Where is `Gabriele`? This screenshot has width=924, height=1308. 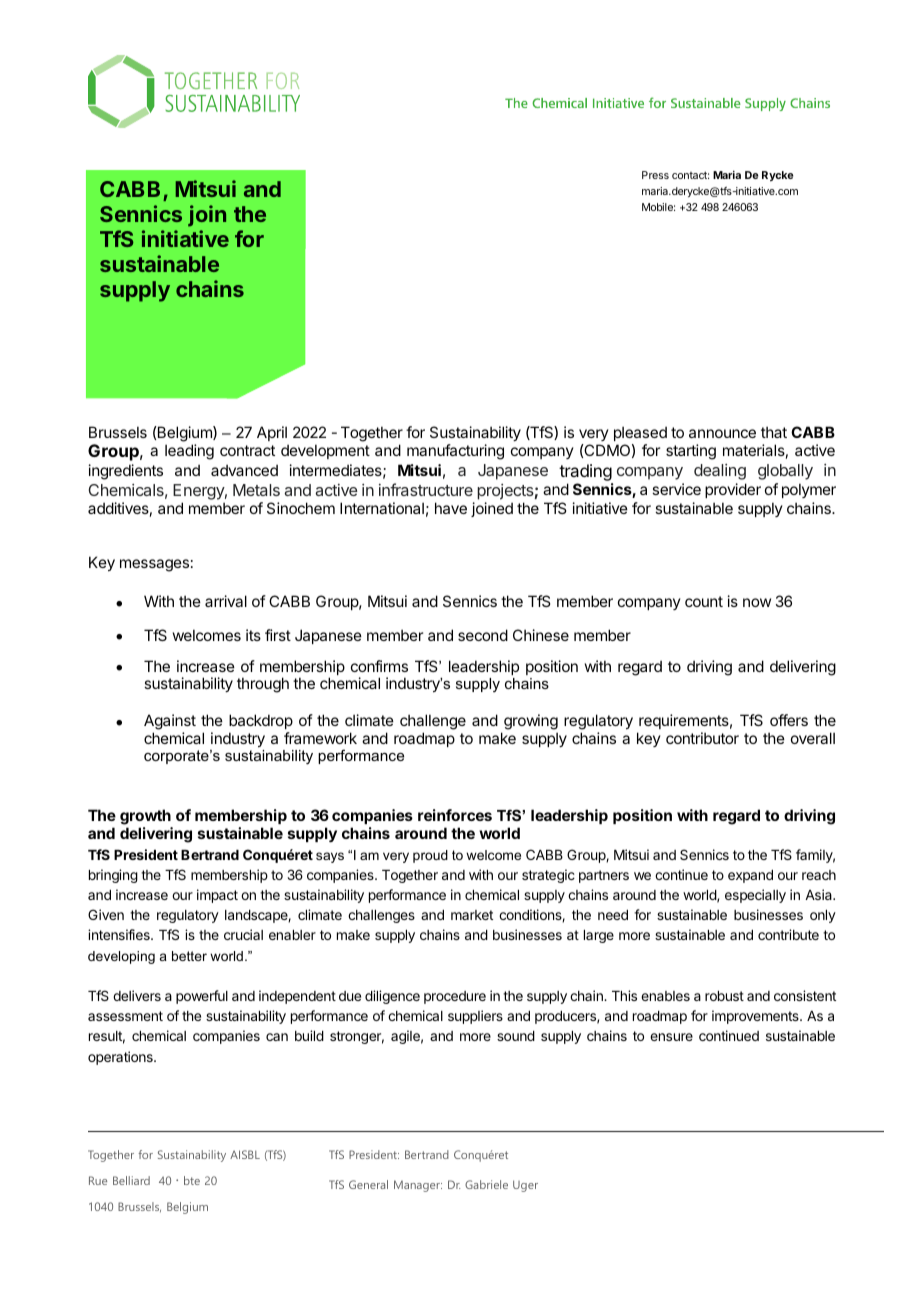
Gabriele is located at coordinates (486, 1184).
